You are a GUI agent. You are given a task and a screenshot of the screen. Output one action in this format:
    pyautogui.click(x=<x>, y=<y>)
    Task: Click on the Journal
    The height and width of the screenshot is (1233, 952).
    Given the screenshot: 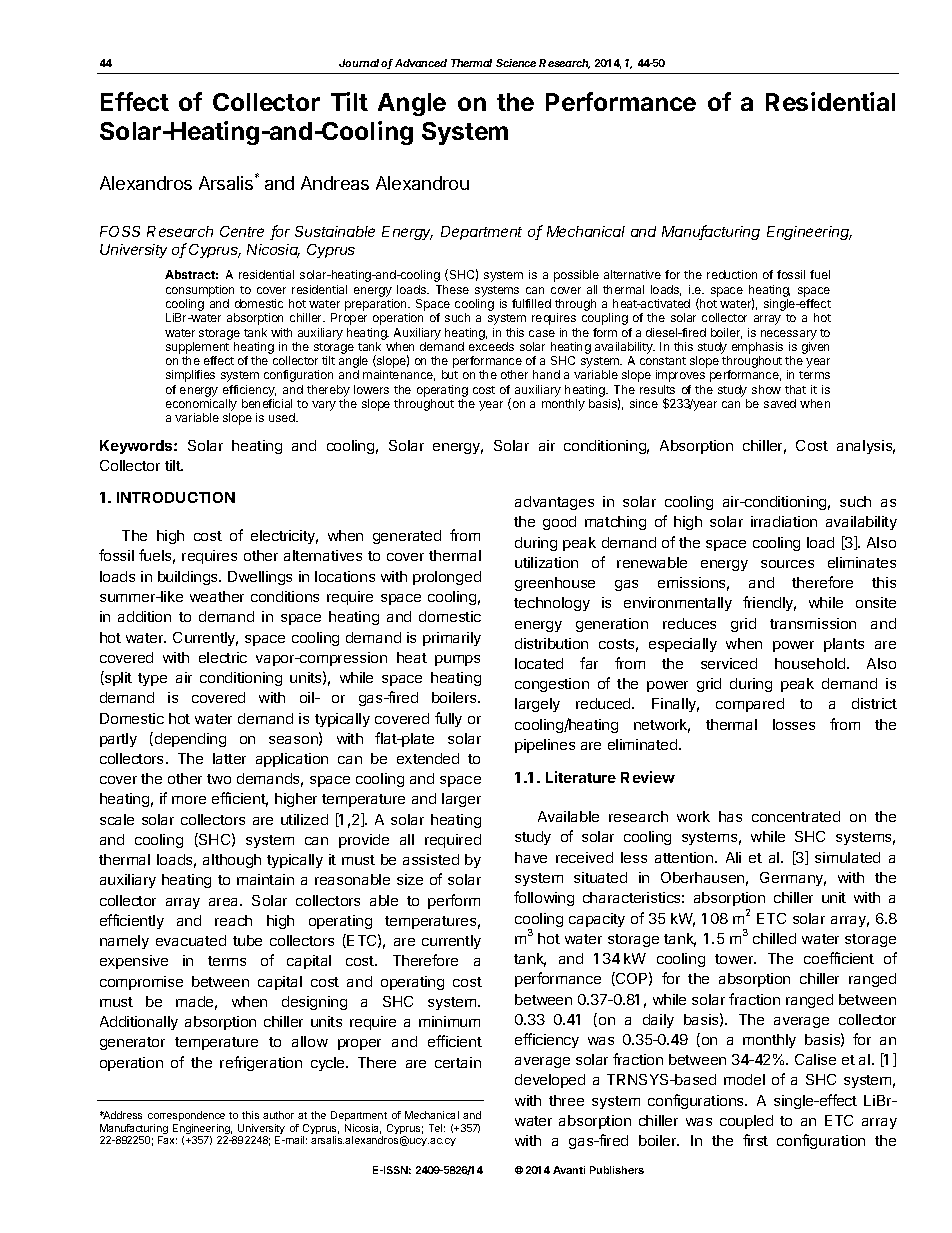 What is the action you would take?
    pyautogui.click(x=360, y=63)
